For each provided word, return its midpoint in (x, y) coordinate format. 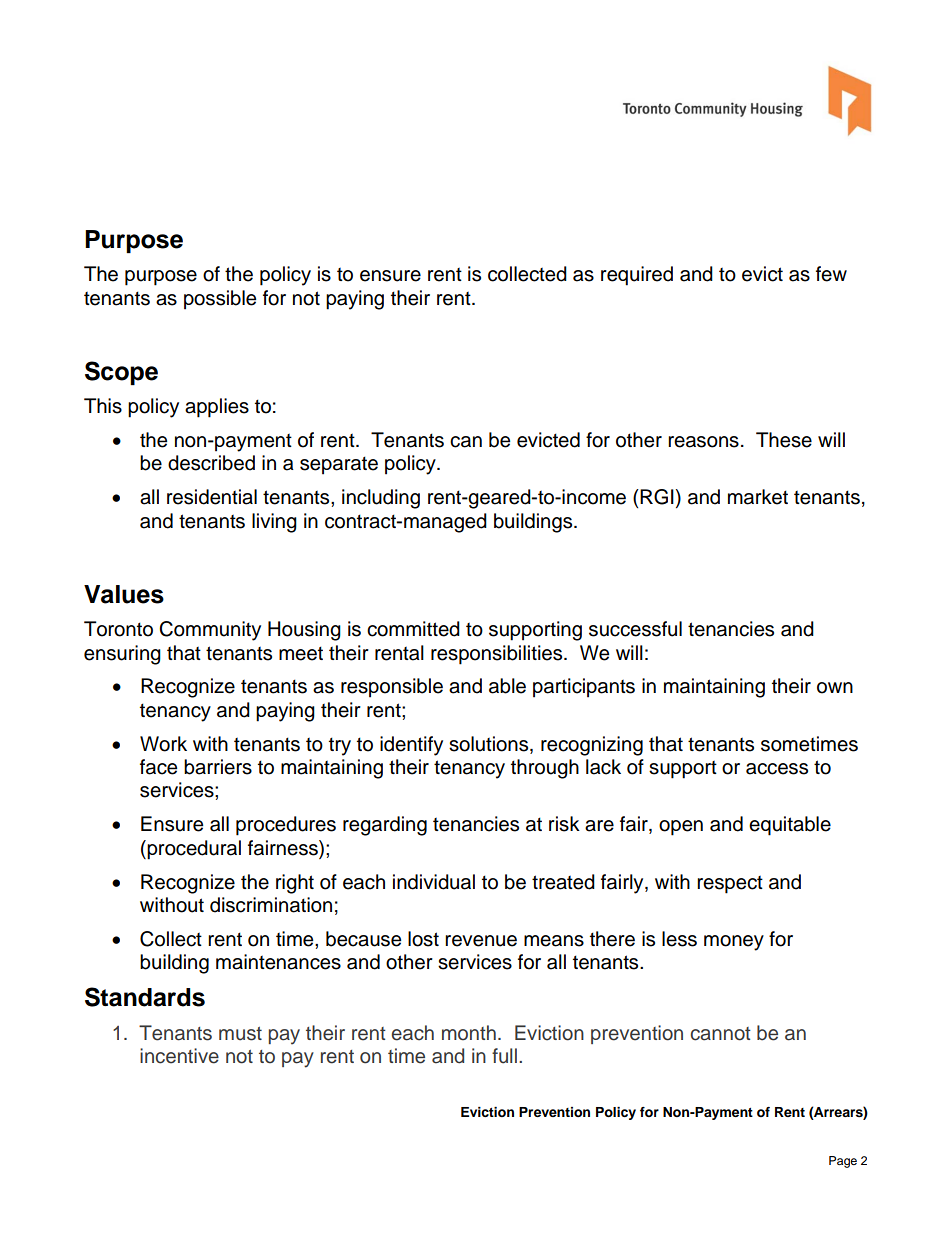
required (637, 276)
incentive (179, 1056)
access (777, 769)
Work (163, 744)
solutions (490, 744)
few (831, 274)
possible (220, 300)
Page (843, 1162)
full (504, 1056)
